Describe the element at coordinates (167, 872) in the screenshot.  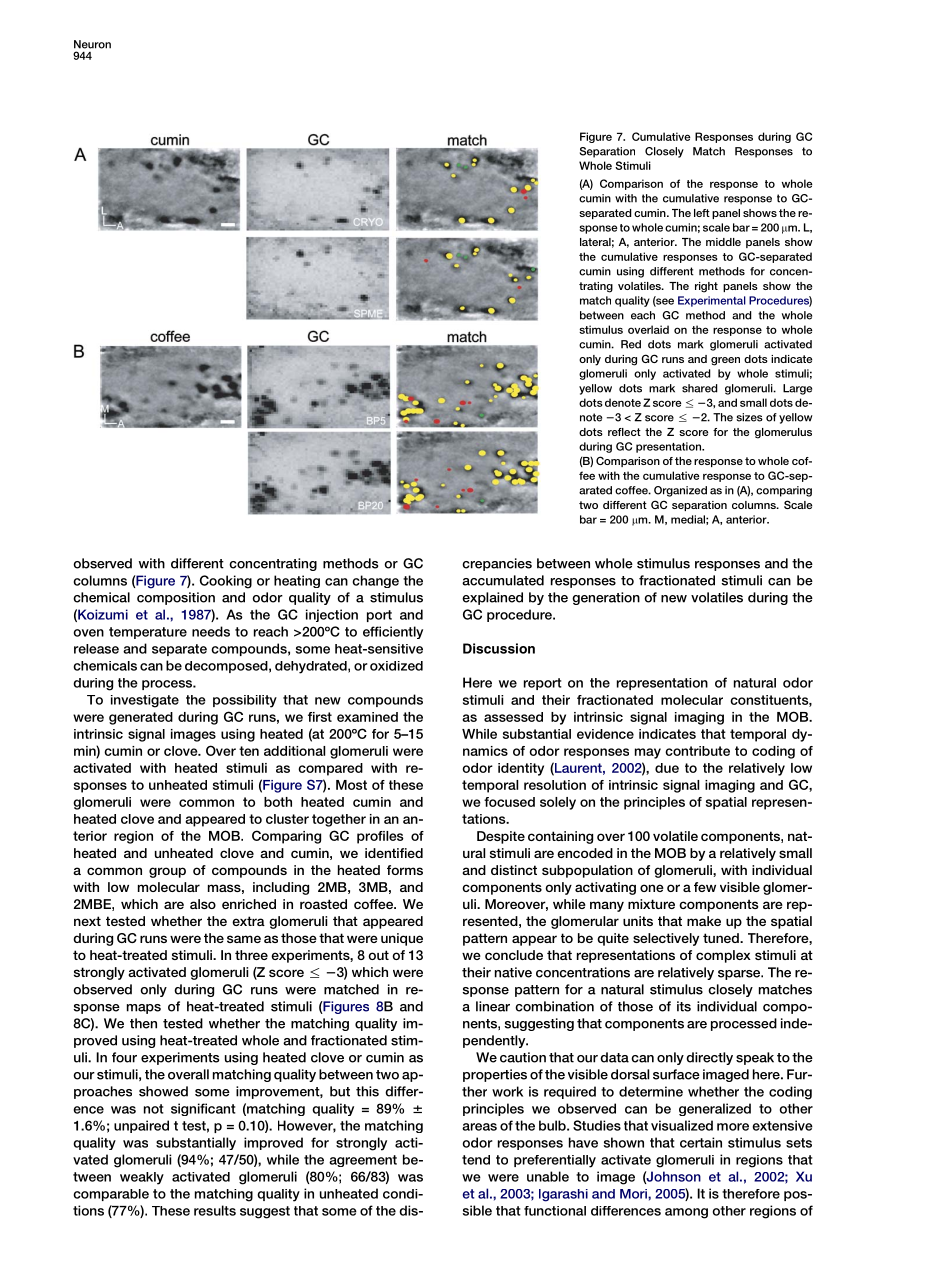
I see `group` at that location.
